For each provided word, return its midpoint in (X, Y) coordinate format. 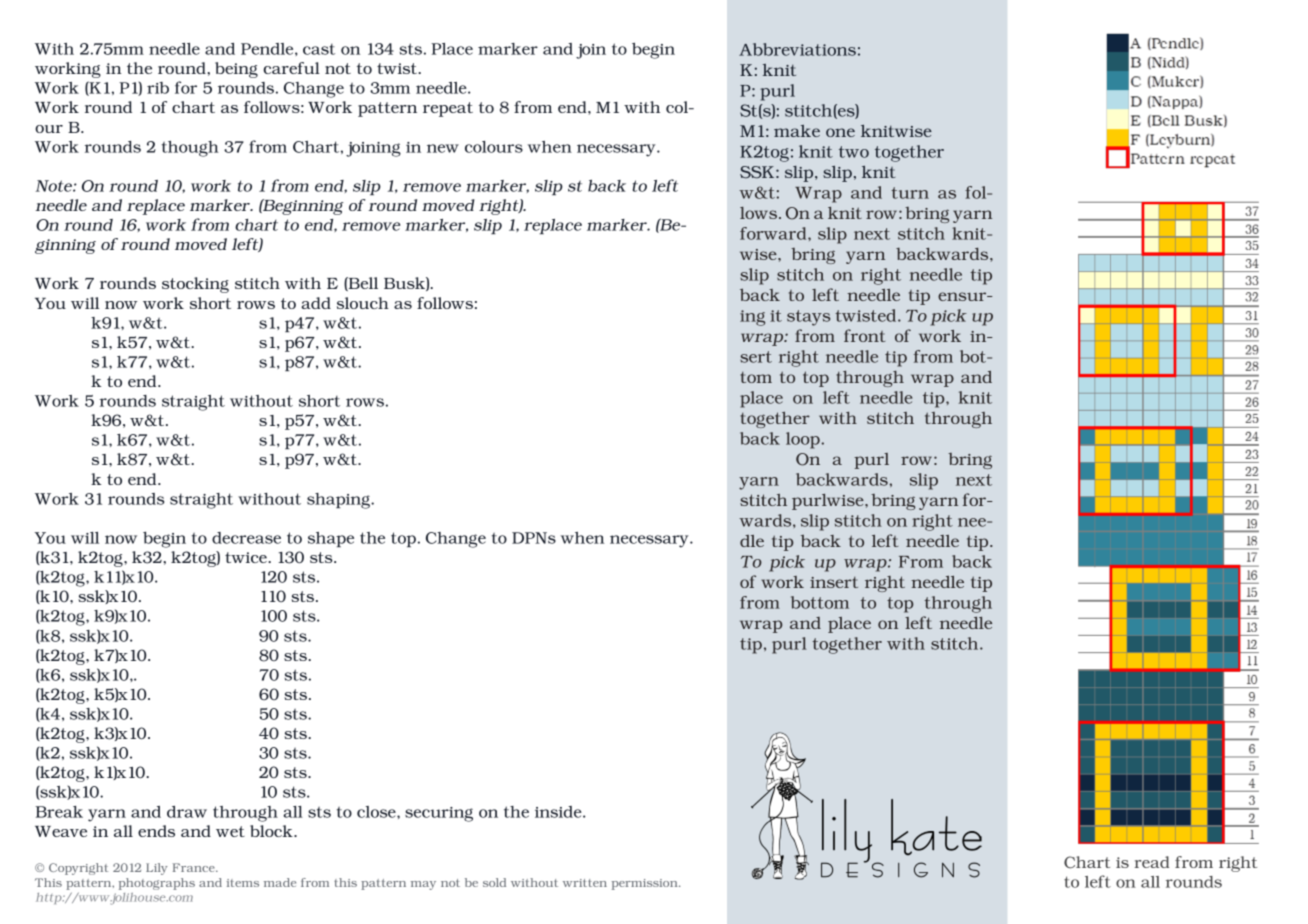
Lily (157, 869)
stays (808, 318)
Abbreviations (797, 49)
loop (804, 440)
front (864, 335)
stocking (195, 285)
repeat (448, 109)
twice (247, 557)
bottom (820, 602)
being (236, 70)
